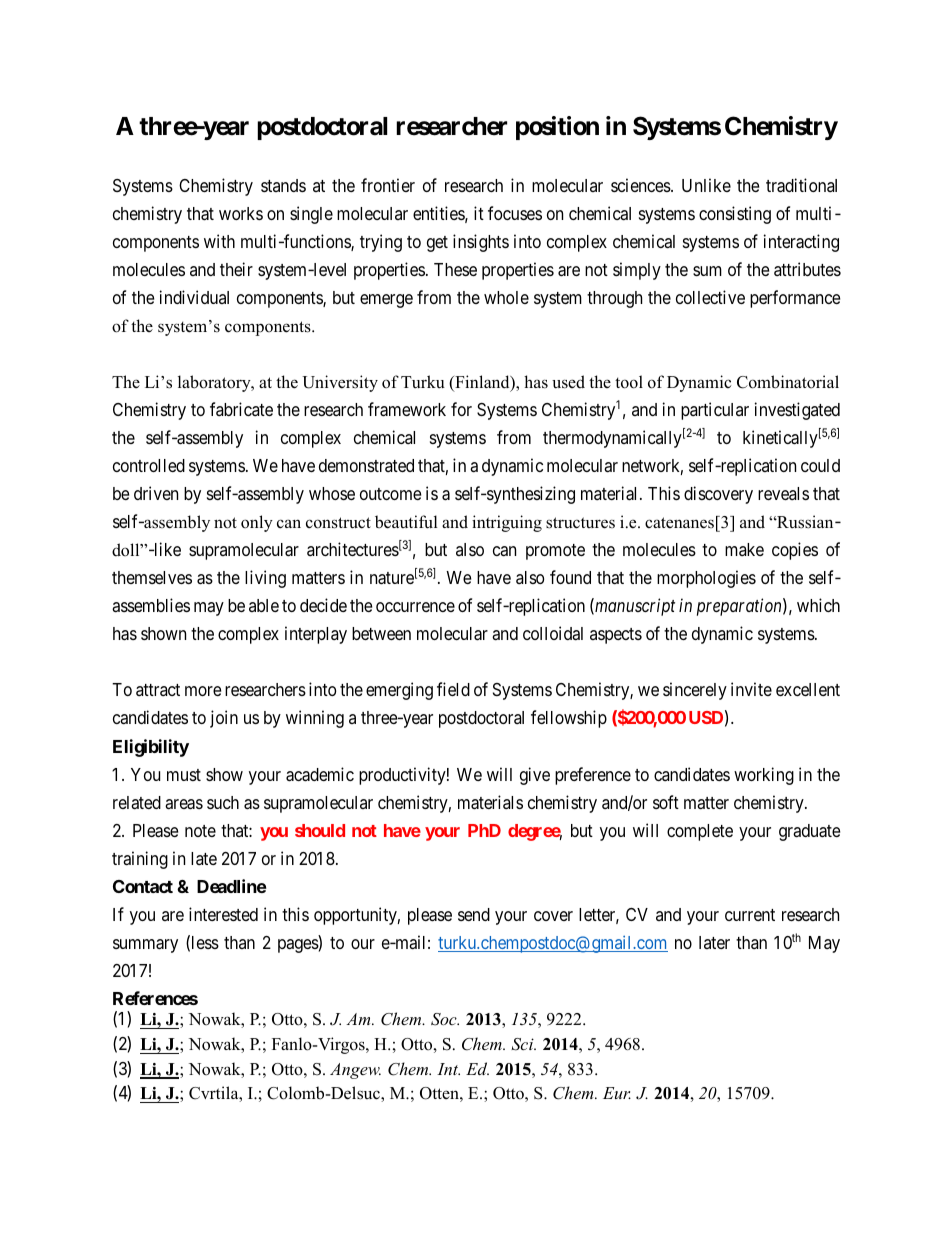  What do you see at coordinates (535, 776) in the page?
I see `give` at bounding box center [535, 776].
